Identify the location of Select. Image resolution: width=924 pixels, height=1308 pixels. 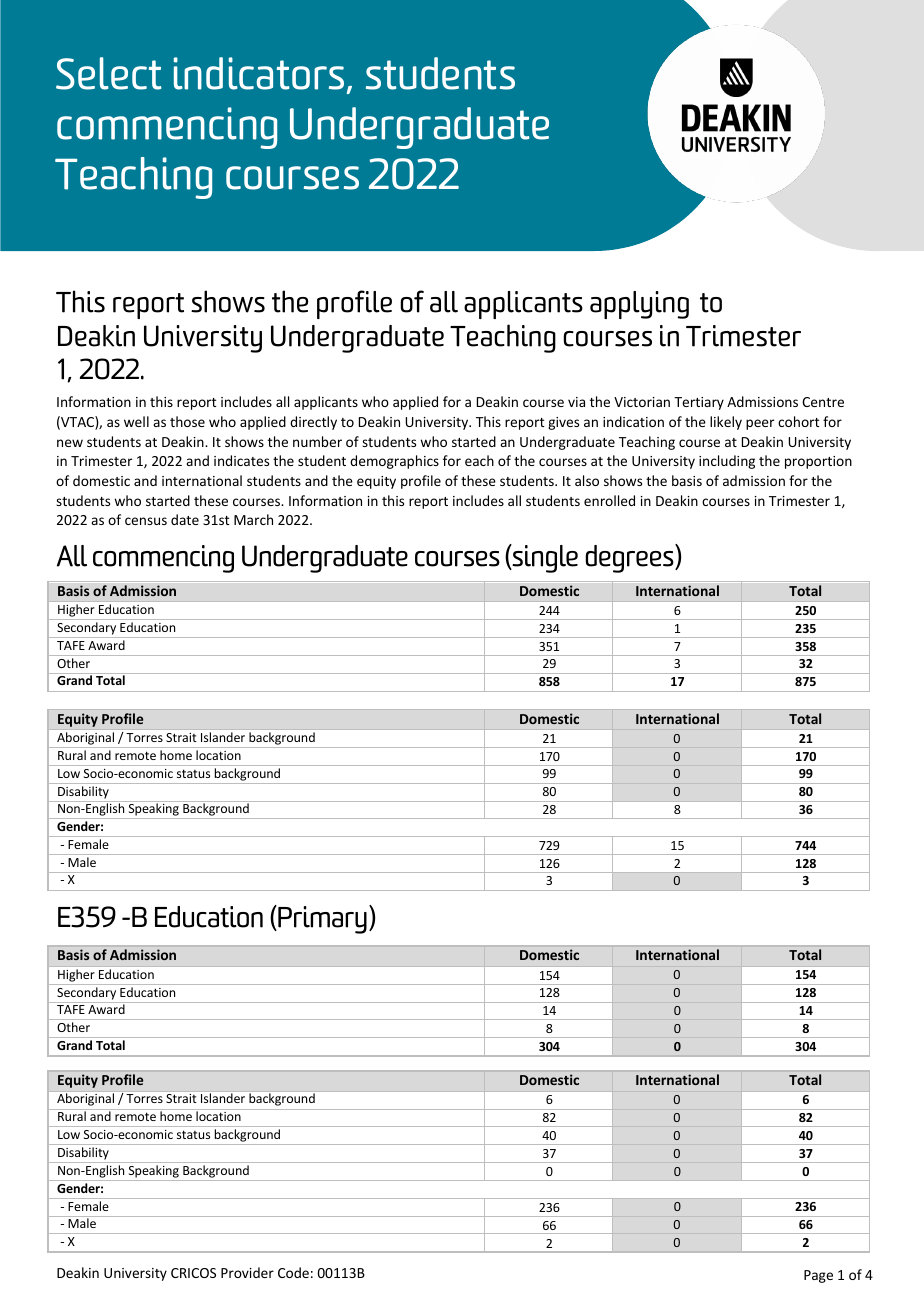
(108, 73).
